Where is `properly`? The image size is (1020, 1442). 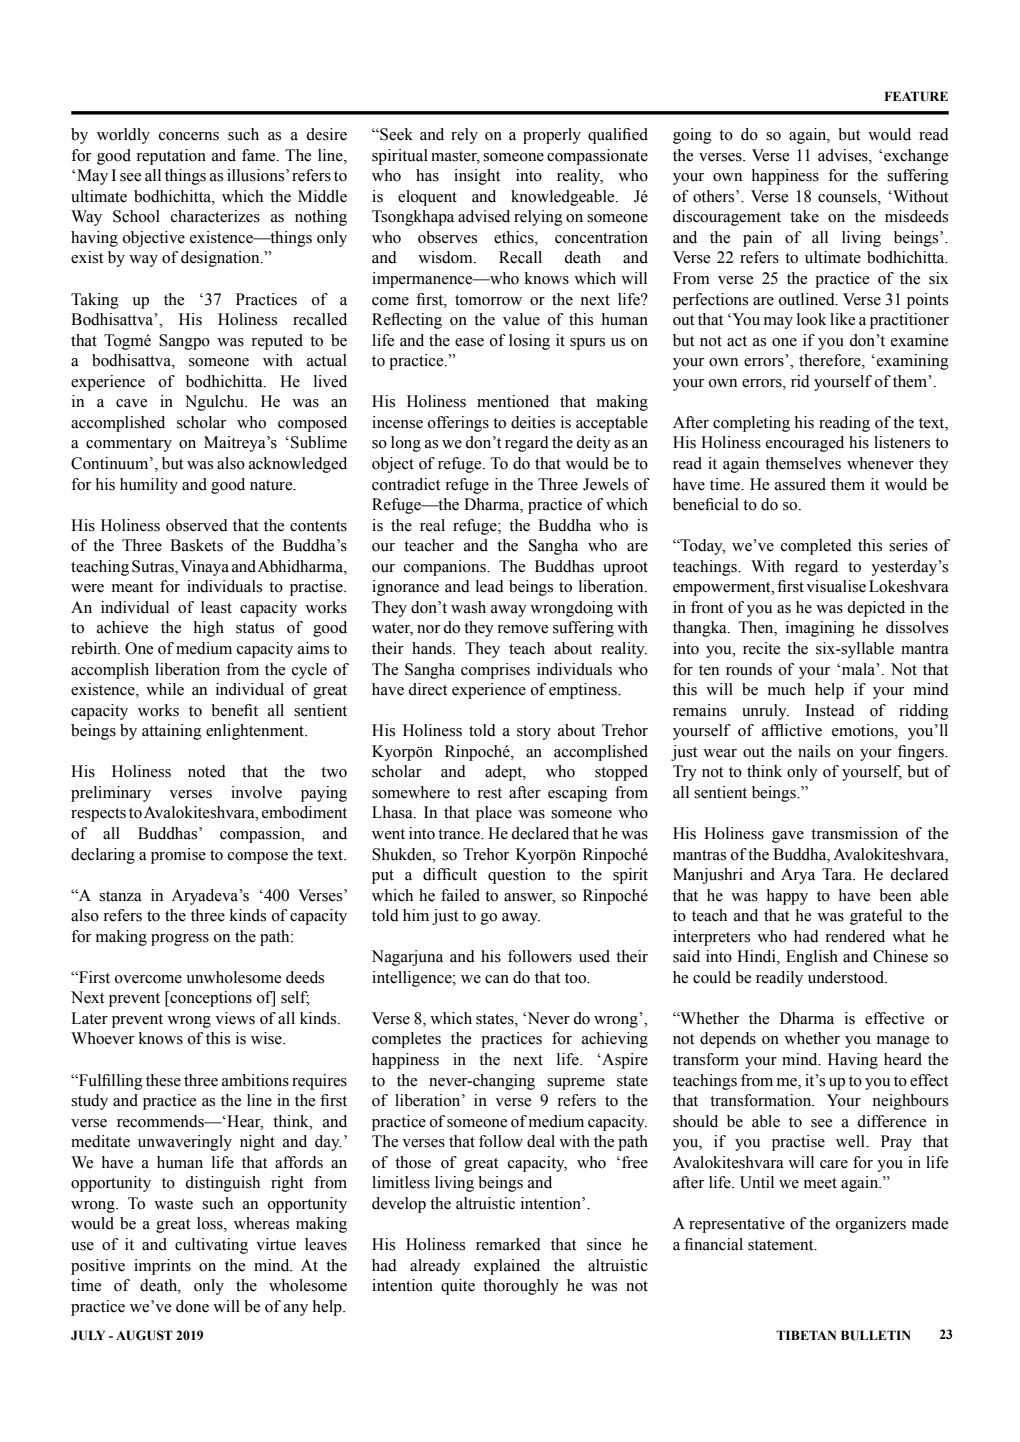 properly is located at coordinates (552, 136).
